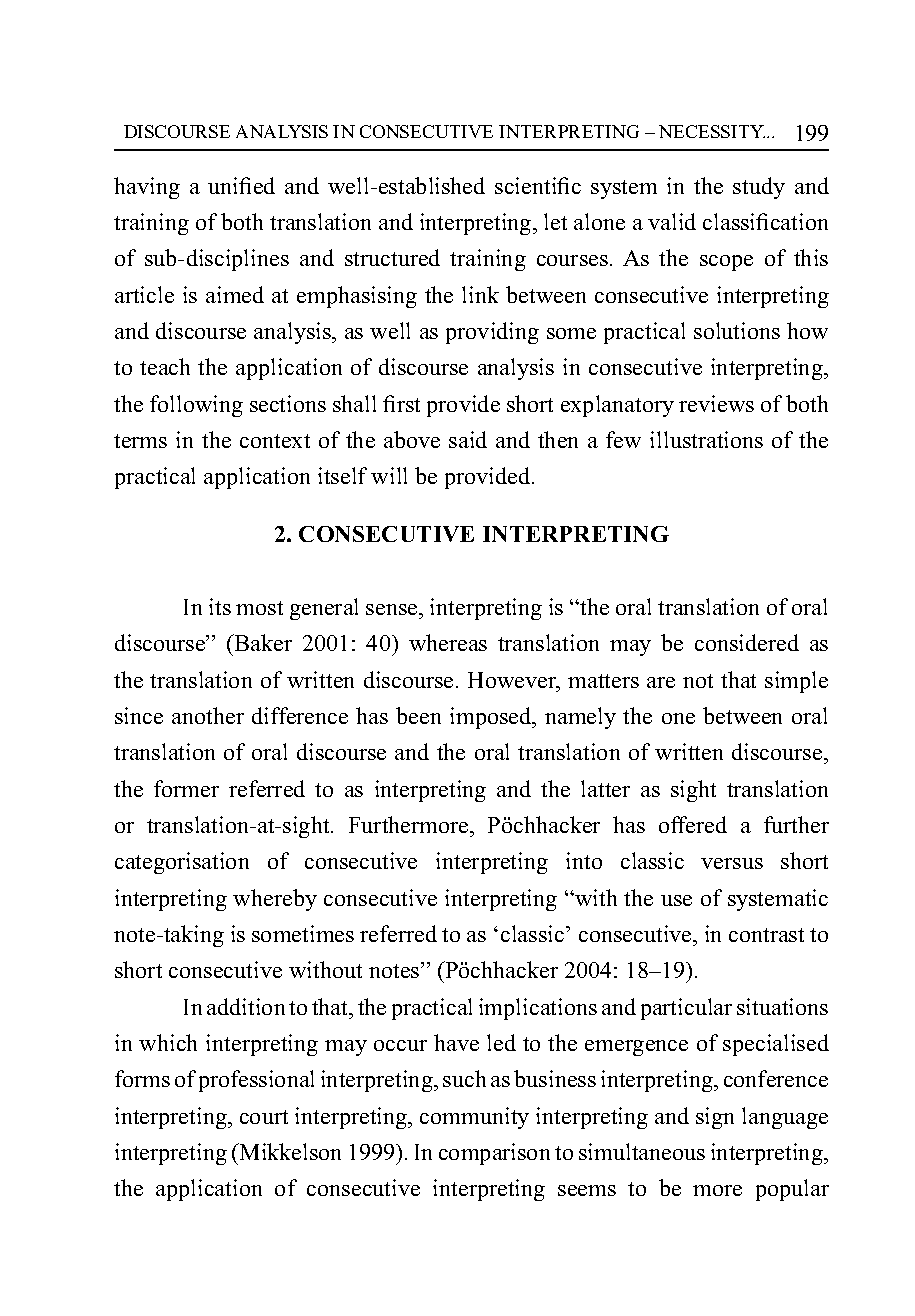  I want to click on Baker, so click(262, 642).
